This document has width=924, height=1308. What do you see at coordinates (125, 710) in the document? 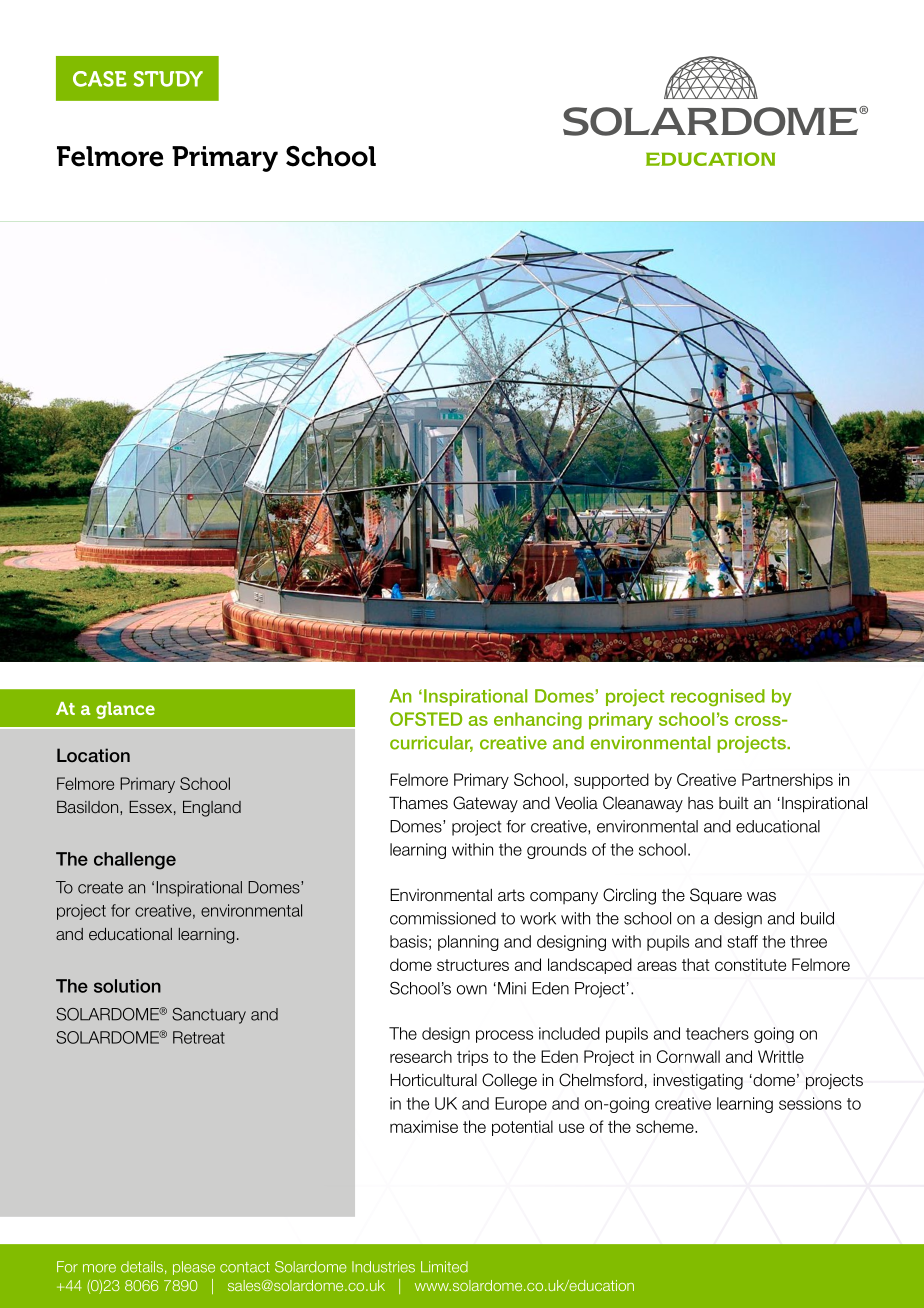
I see `glance` at bounding box center [125, 710].
